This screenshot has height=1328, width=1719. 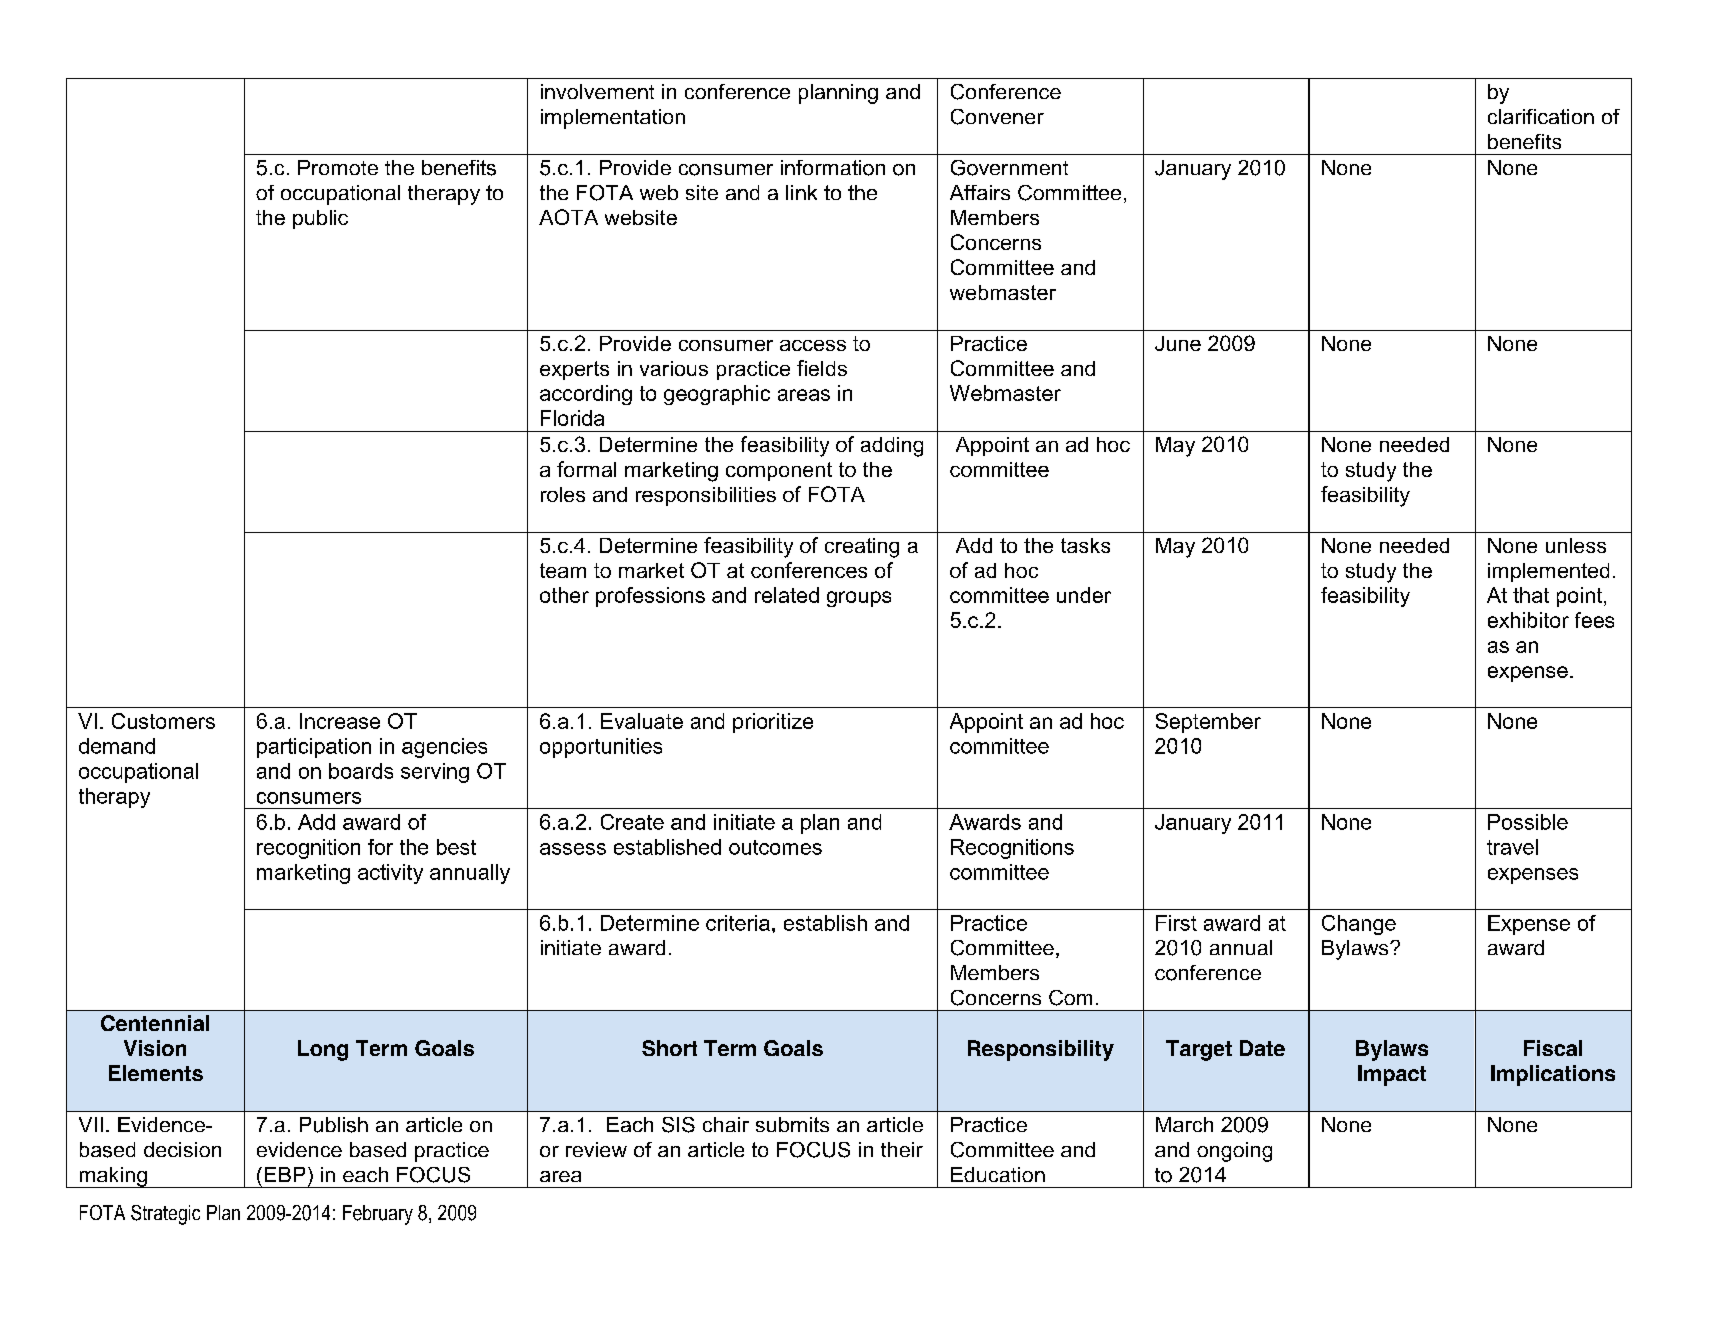 What do you see at coordinates (1541, 116) in the screenshot?
I see `clarification` at bounding box center [1541, 116].
